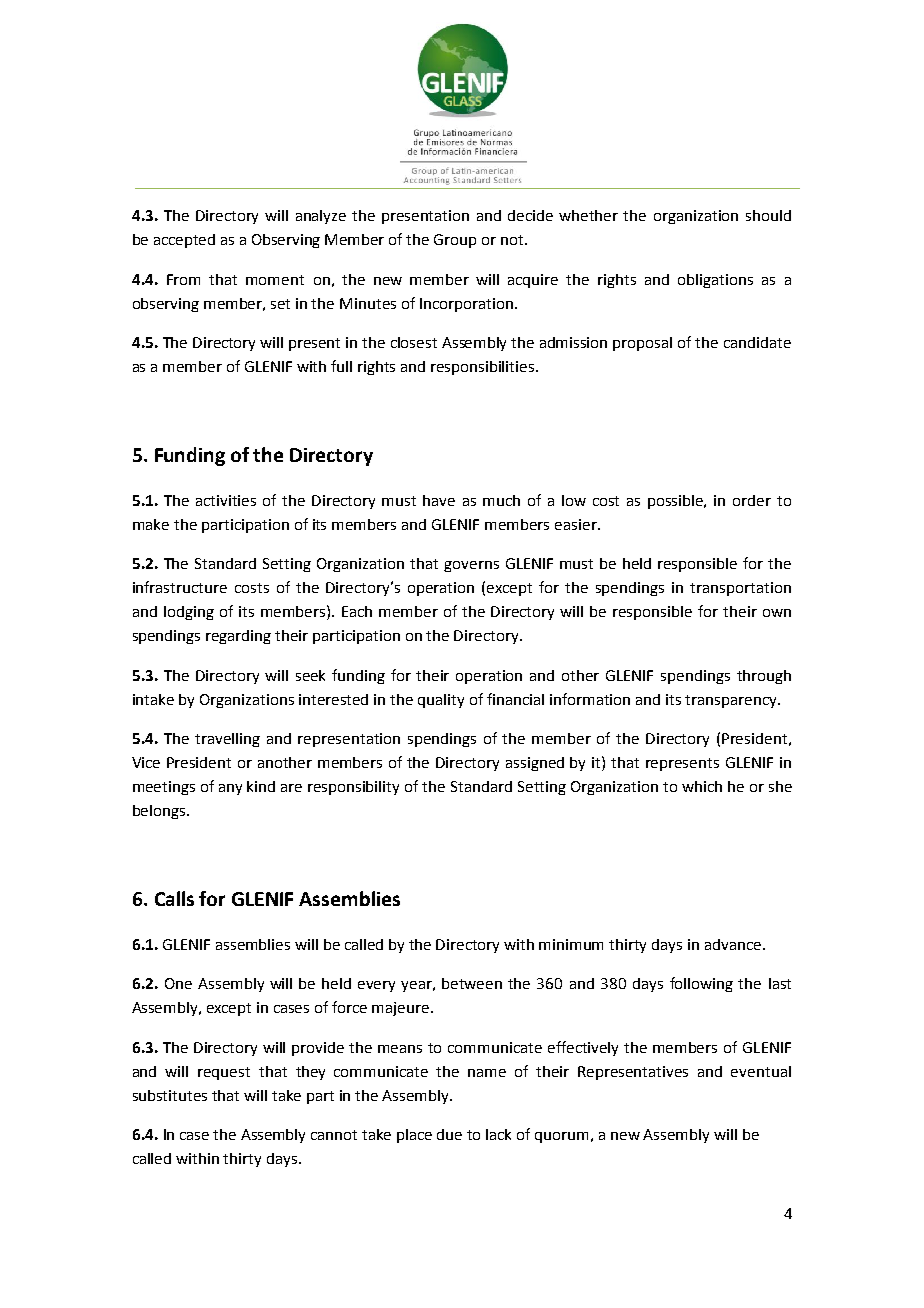 The height and width of the document is (1308, 924). I want to click on advance, so click(734, 944).
